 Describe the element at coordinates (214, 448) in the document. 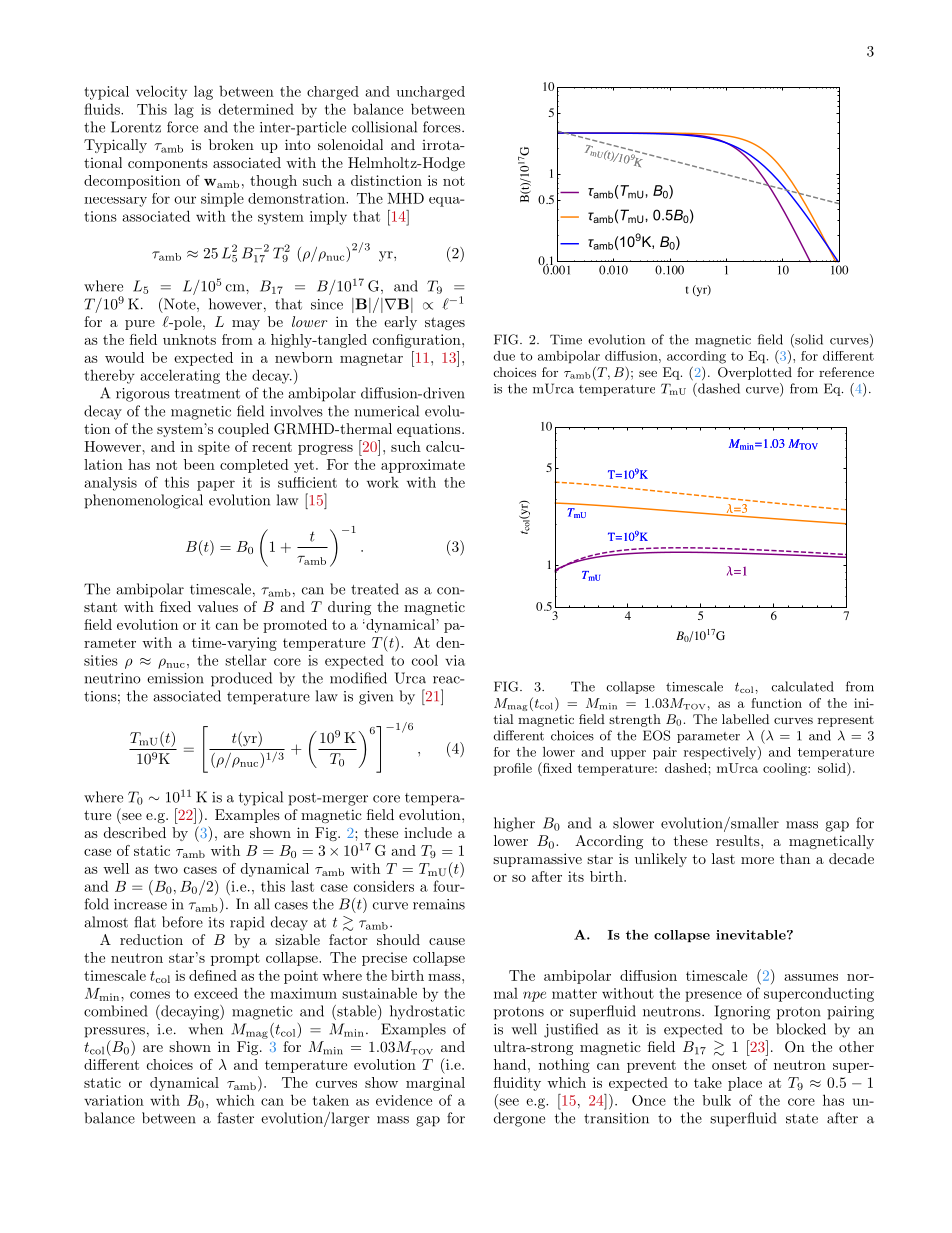

I see `spite` at that location.
